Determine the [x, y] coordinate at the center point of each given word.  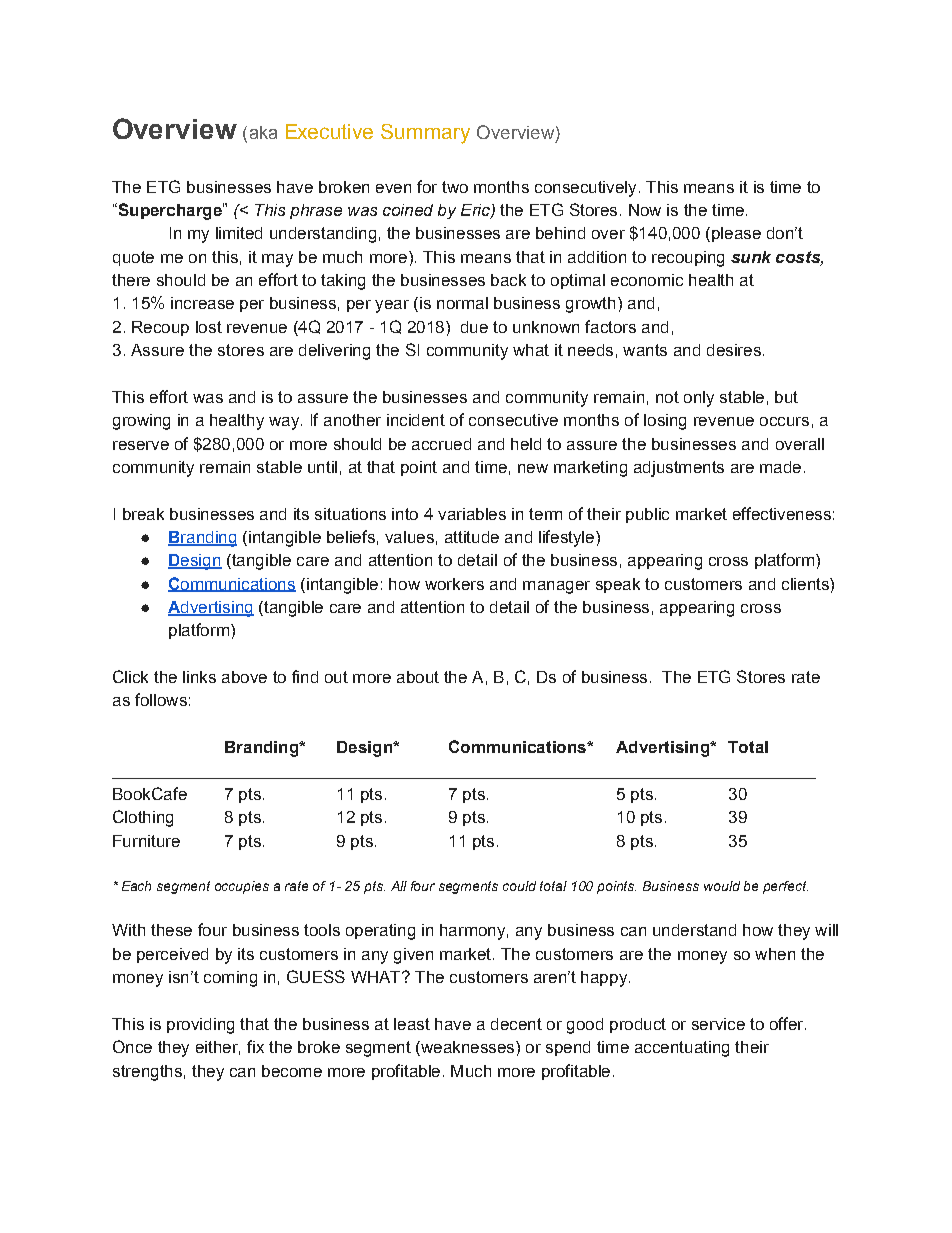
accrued [441, 444]
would [722, 886]
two [455, 187]
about [418, 677]
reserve [141, 445]
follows [161, 699]
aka [263, 132]
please [735, 234]
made [780, 467]
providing [200, 1026]
